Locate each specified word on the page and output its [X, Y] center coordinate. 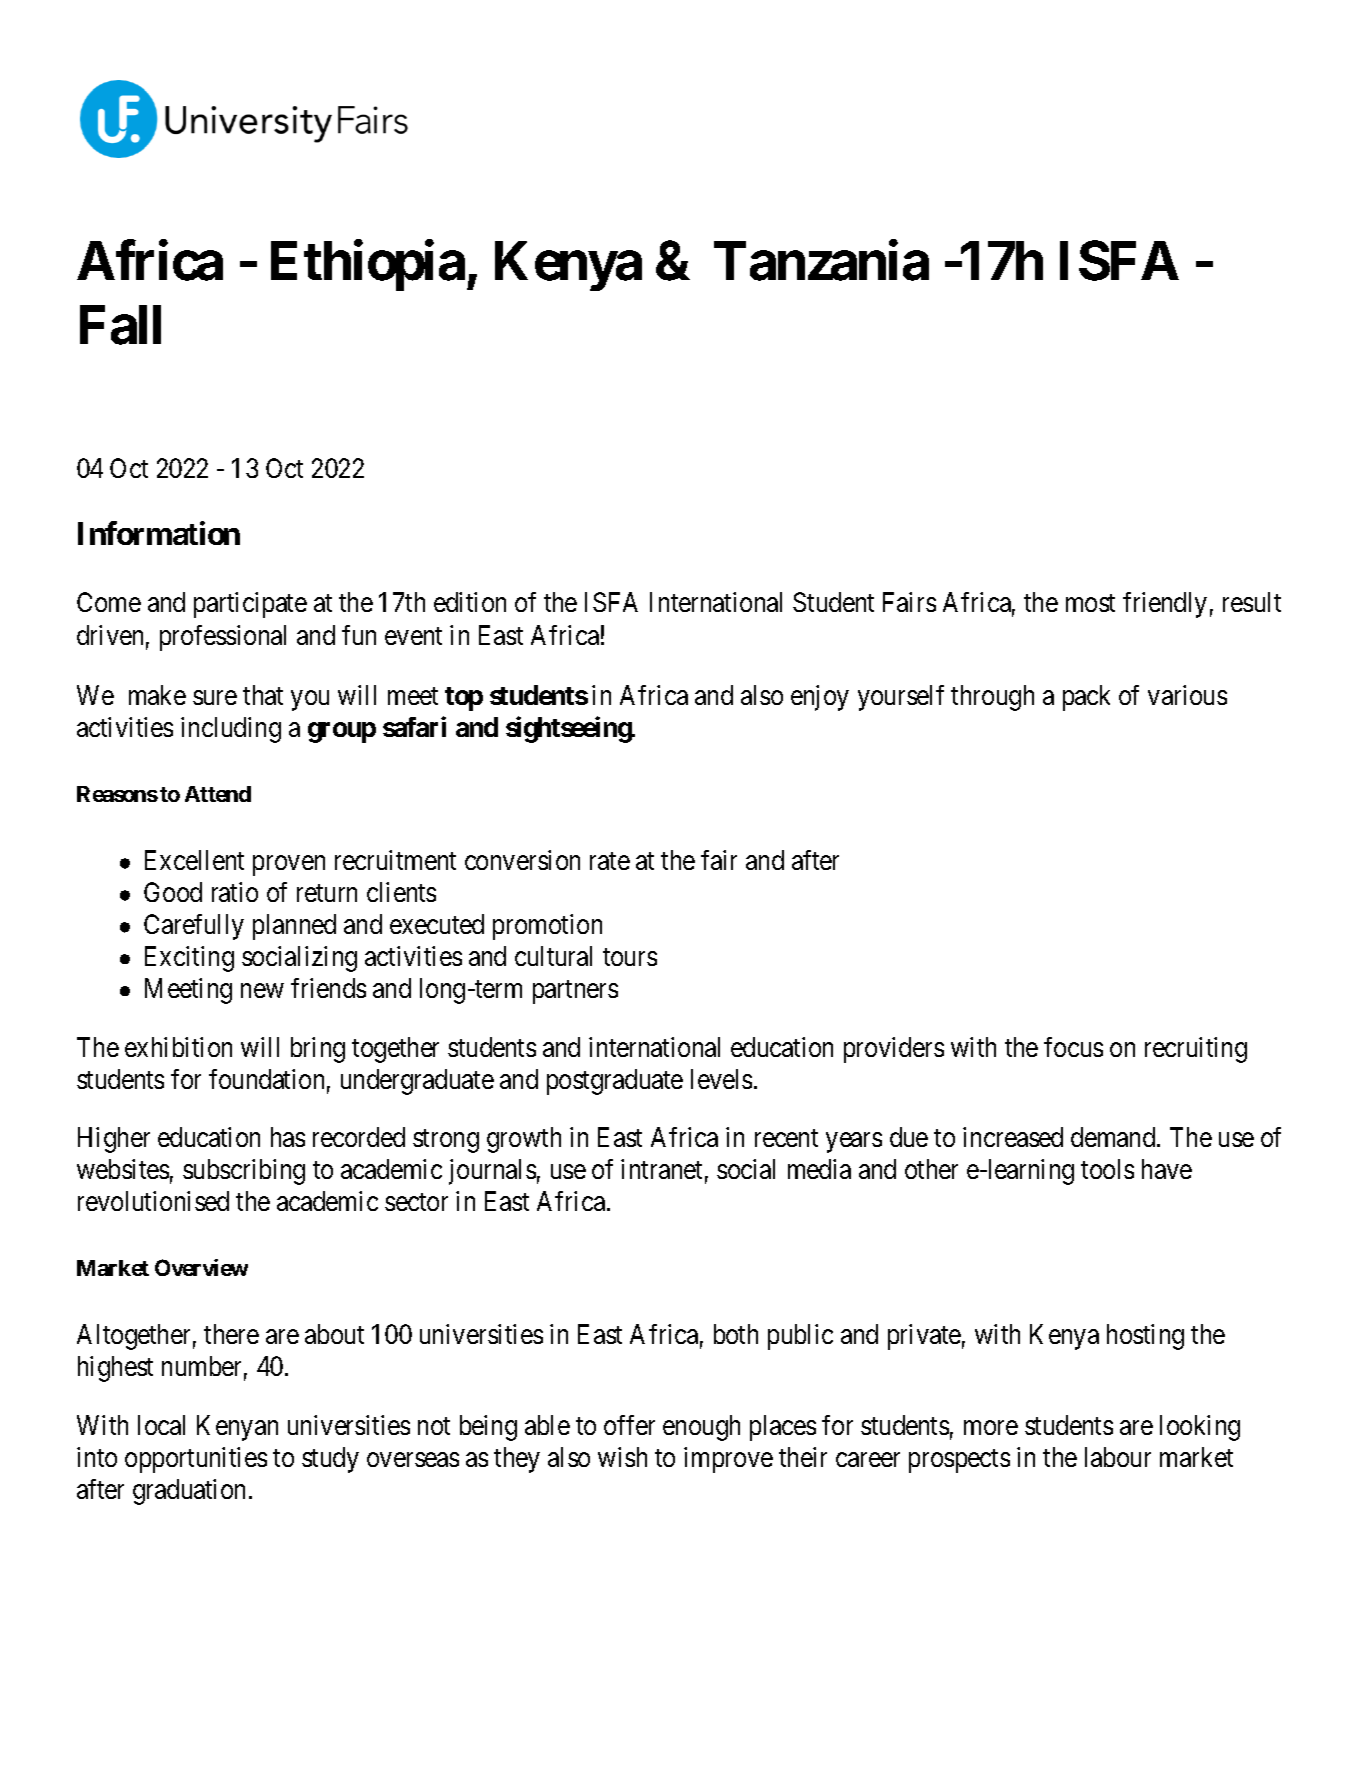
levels [721, 1079]
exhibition [178, 1047]
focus [1073, 1047]
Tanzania [821, 261]
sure [215, 697]
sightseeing [569, 729]
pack [1086, 698]
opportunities [196, 1460]
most [1090, 603]
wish [622, 1457]
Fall [120, 325]
